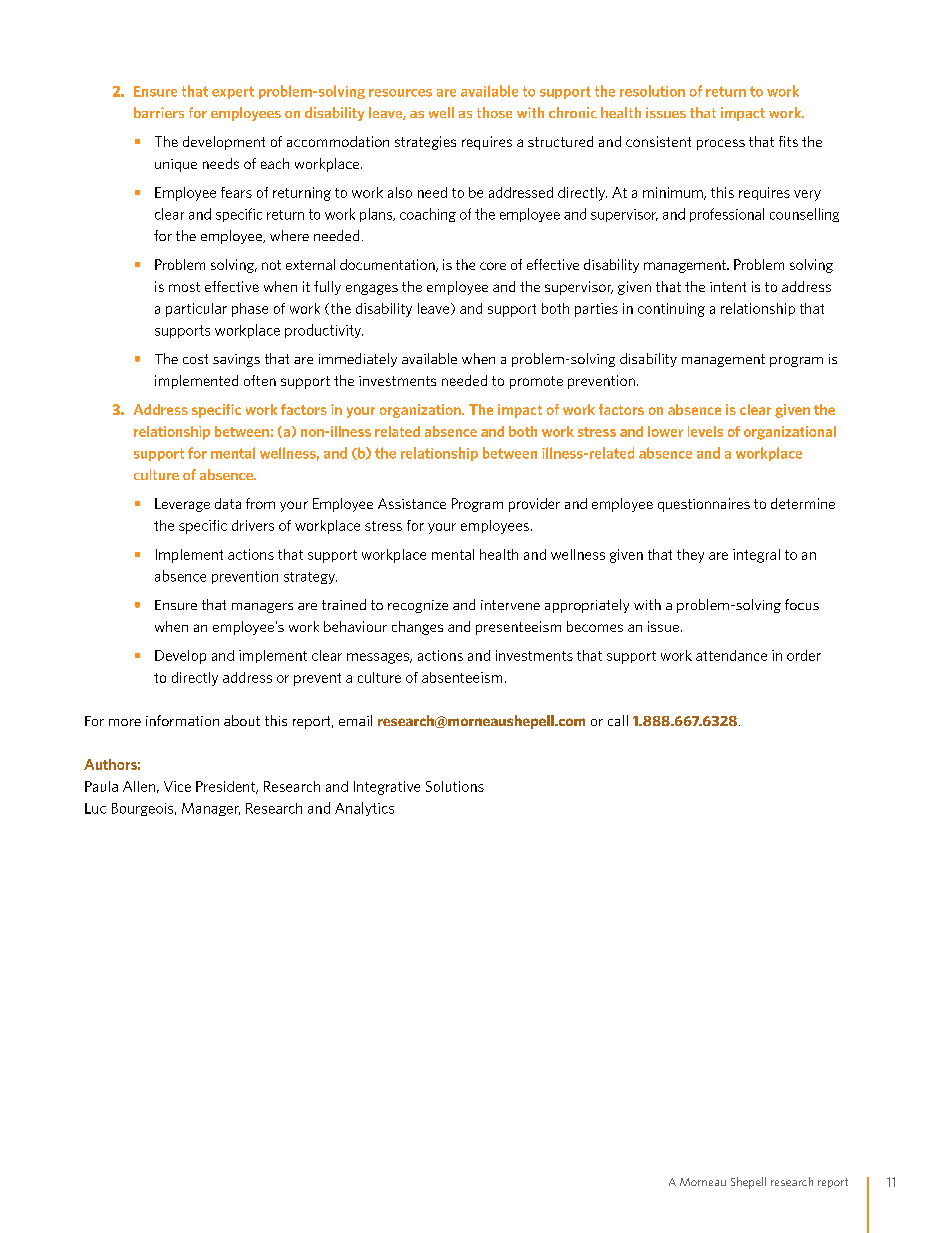 This page has width=952, height=1233. Describe the element at coordinates (618, 720) in the page. I see `call` at that location.
